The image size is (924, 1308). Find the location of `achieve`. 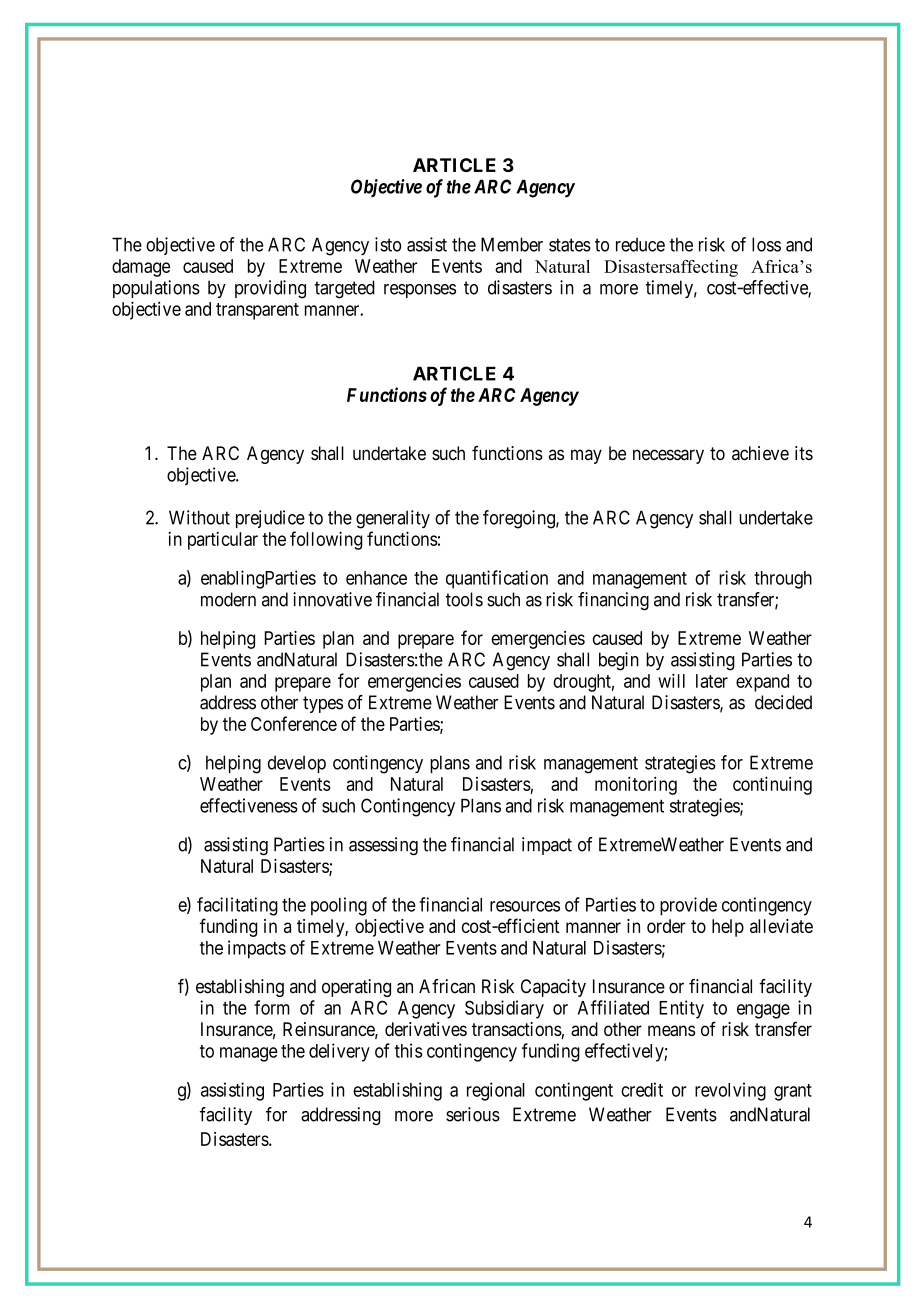

achieve is located at coordinates (760, 453).
